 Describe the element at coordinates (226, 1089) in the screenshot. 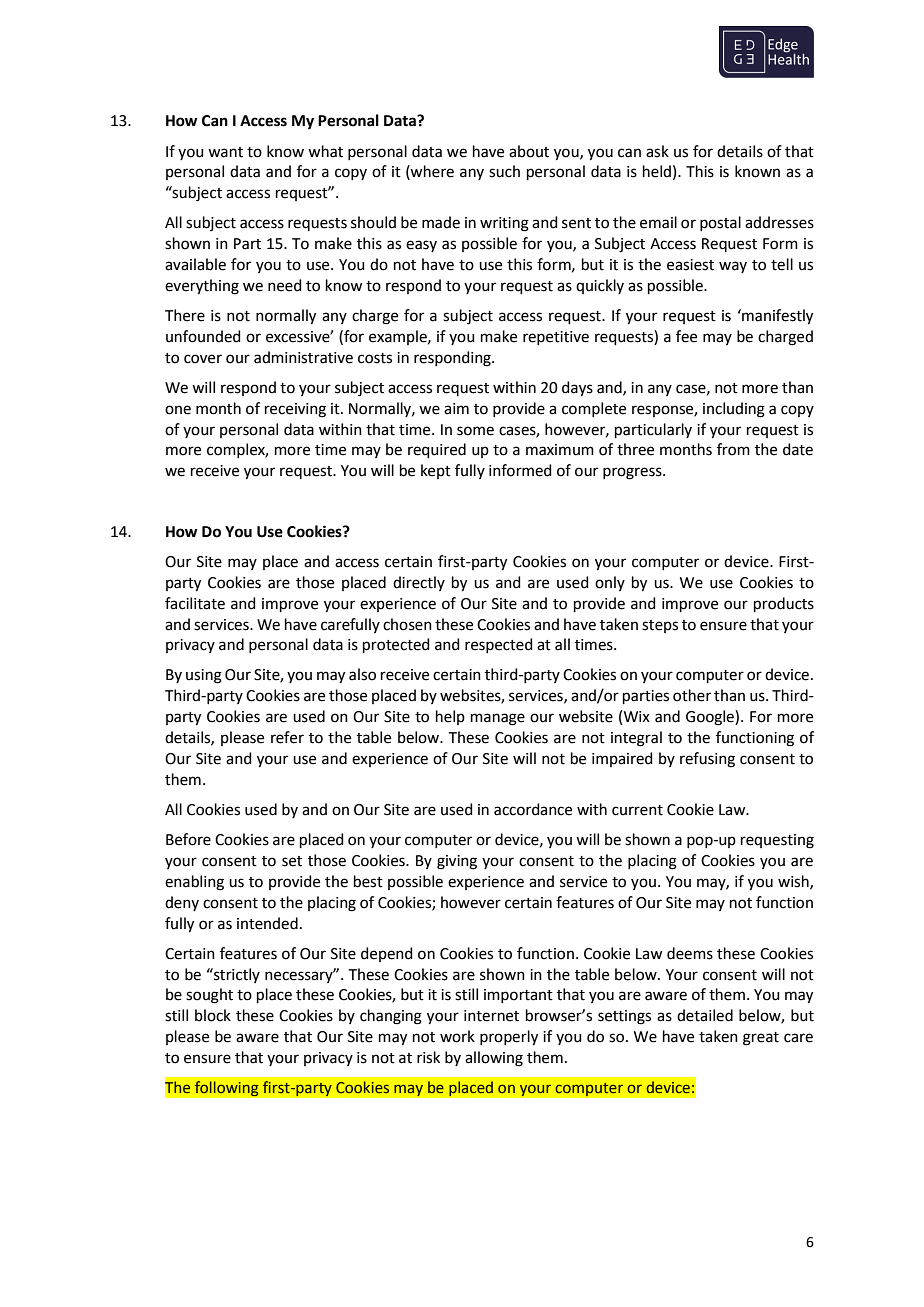

I see `following` at that location.
